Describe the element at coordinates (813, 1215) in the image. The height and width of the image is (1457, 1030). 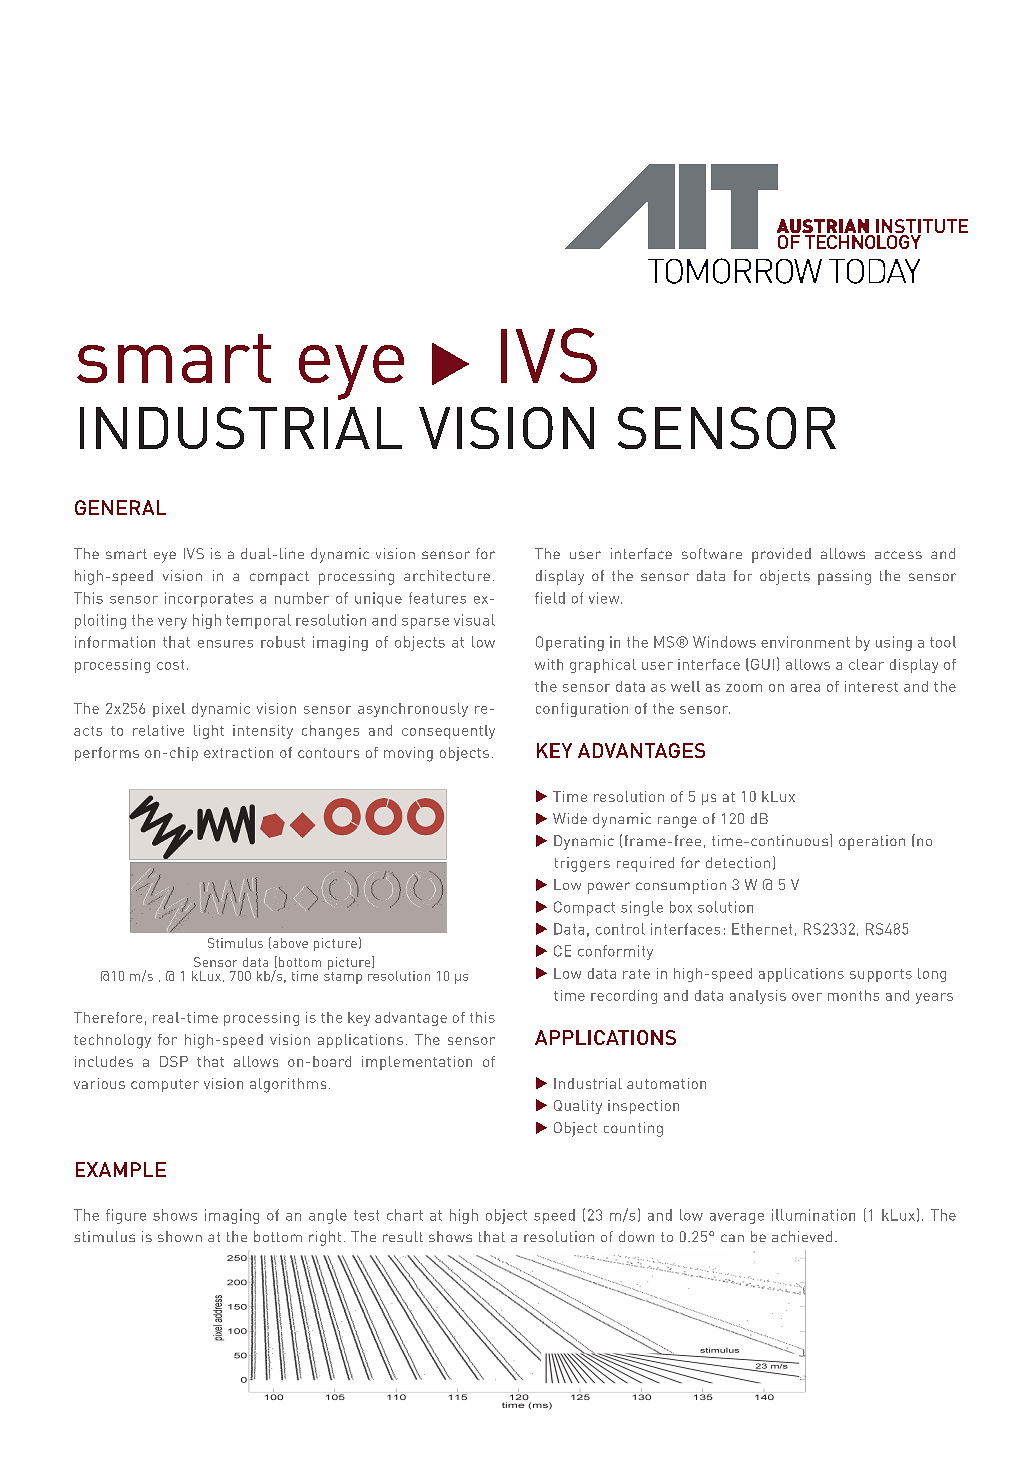
I see `illumination` at that location.
